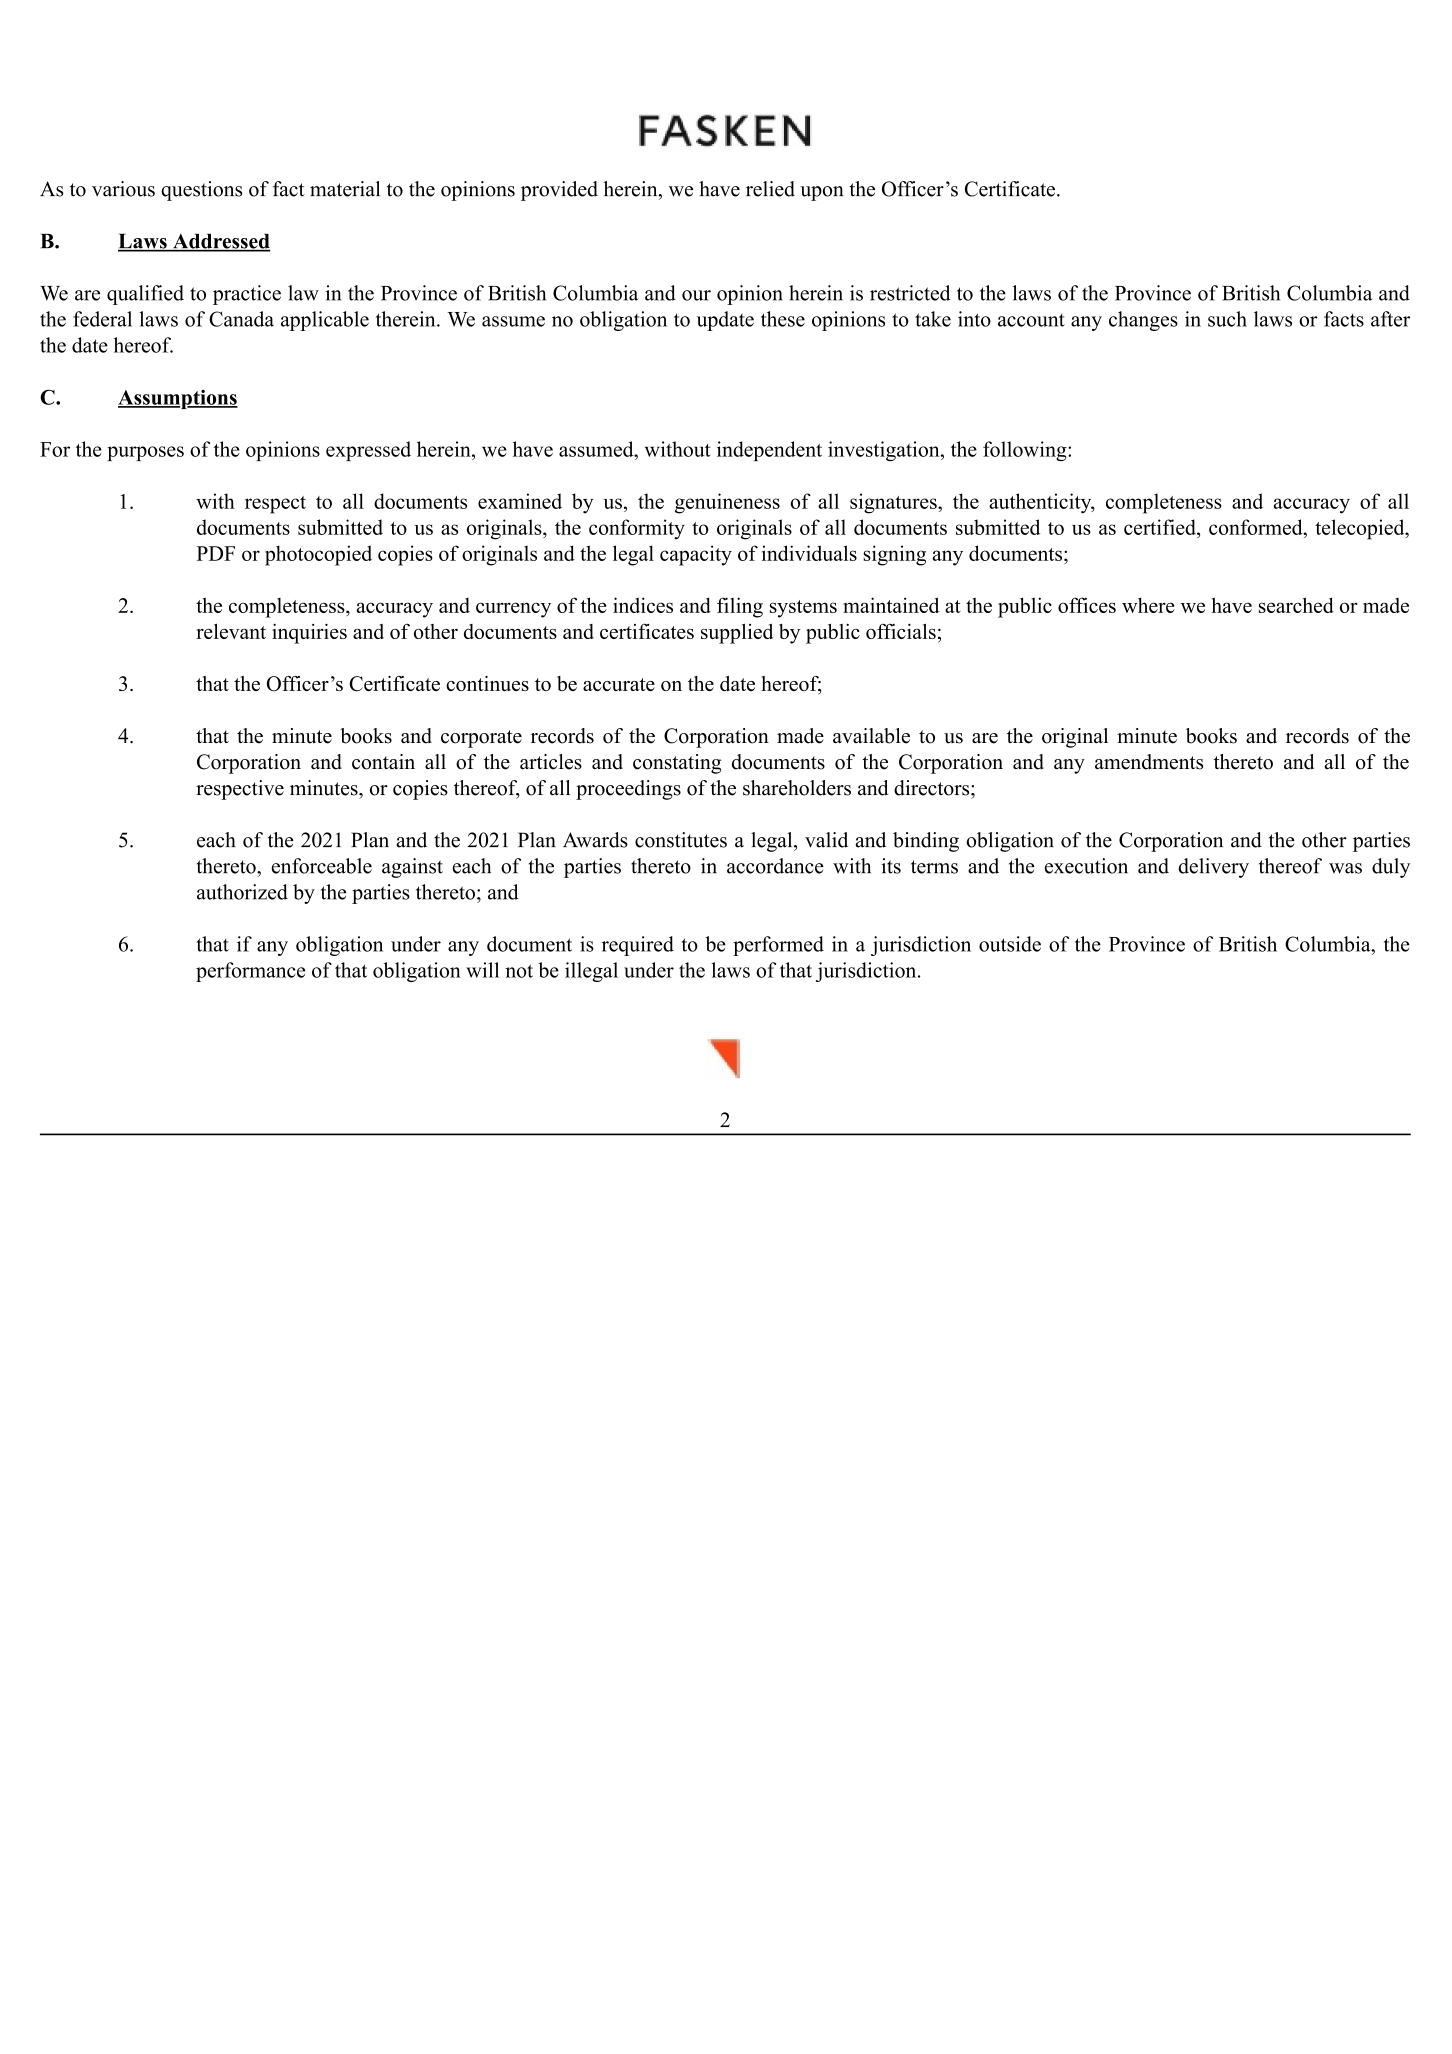  I want to click on contain, so click(383, 762).
